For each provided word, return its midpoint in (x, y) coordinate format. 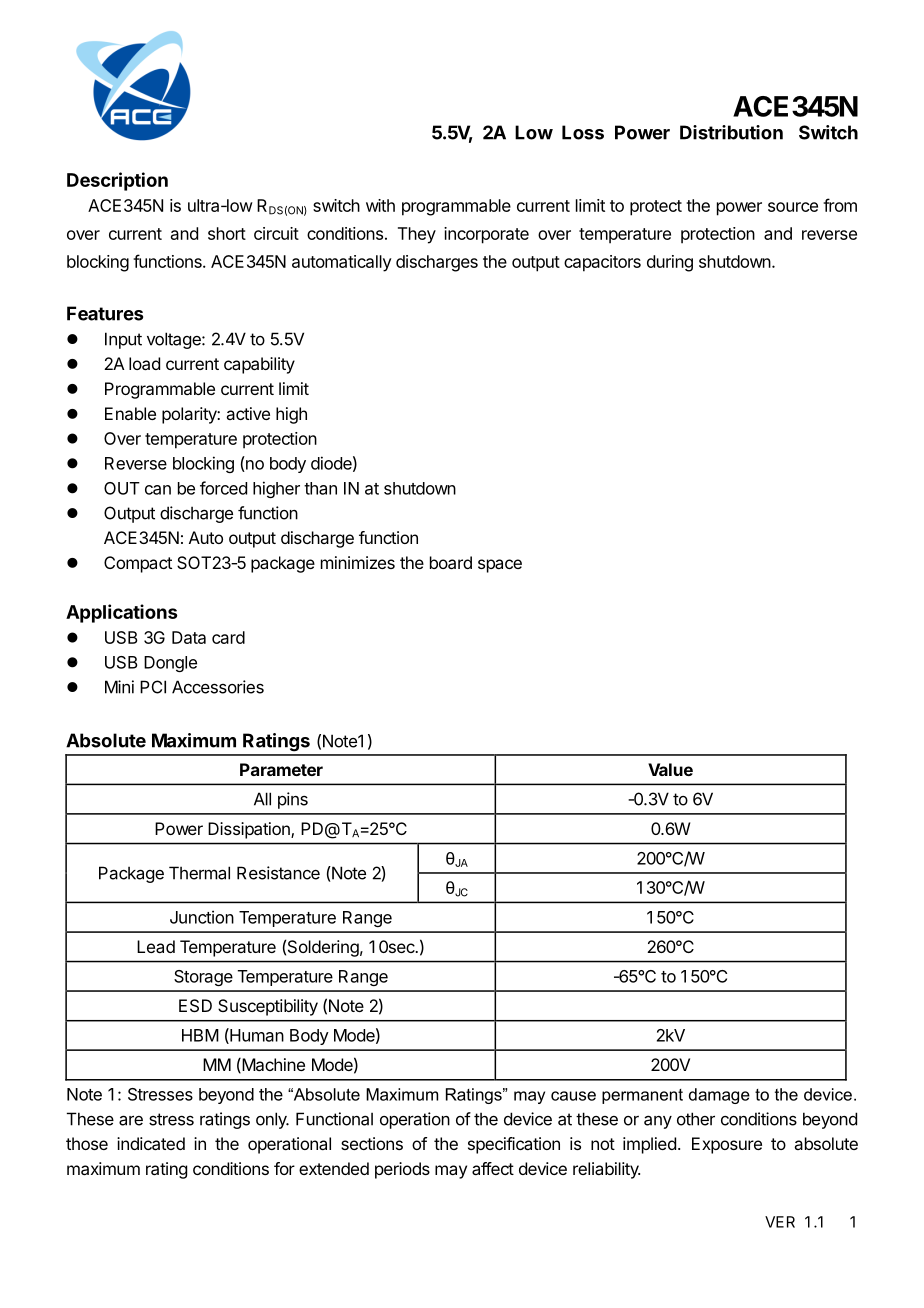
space (500, 566)
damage (719, 1096)
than (320, 488)
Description (117, 181)
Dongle (170, 664)
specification (514, 1145)
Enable (130, 413)
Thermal (199, 873)
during (670, 263)
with (380, 205)
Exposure (727, 1145)
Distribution (731, 132)
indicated (151, 1143)
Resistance (278, 873)
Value (670, 769)
